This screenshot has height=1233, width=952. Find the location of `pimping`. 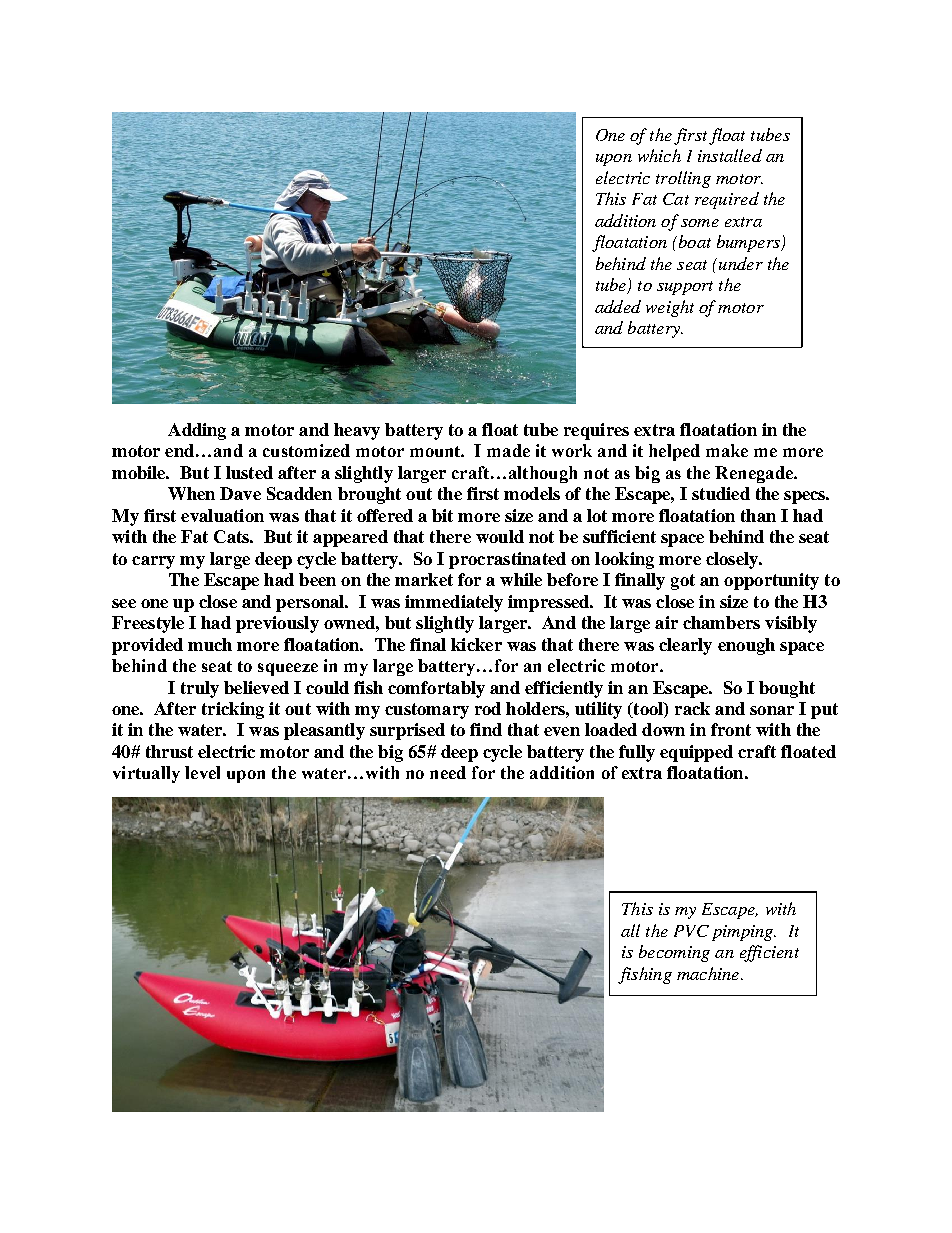

pimping is located at coordinates (744, 933).
